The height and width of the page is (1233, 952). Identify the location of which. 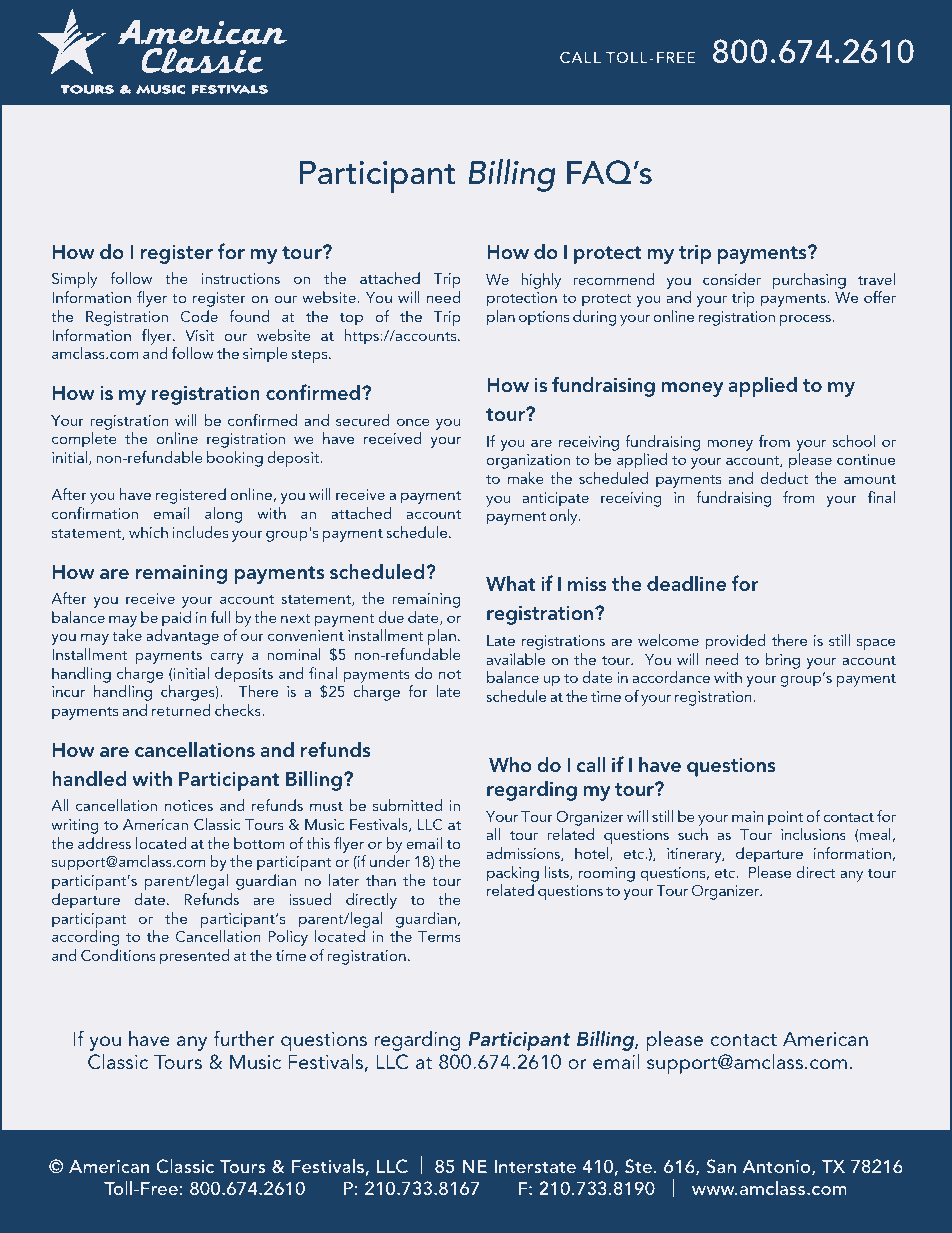
(148, 532).
